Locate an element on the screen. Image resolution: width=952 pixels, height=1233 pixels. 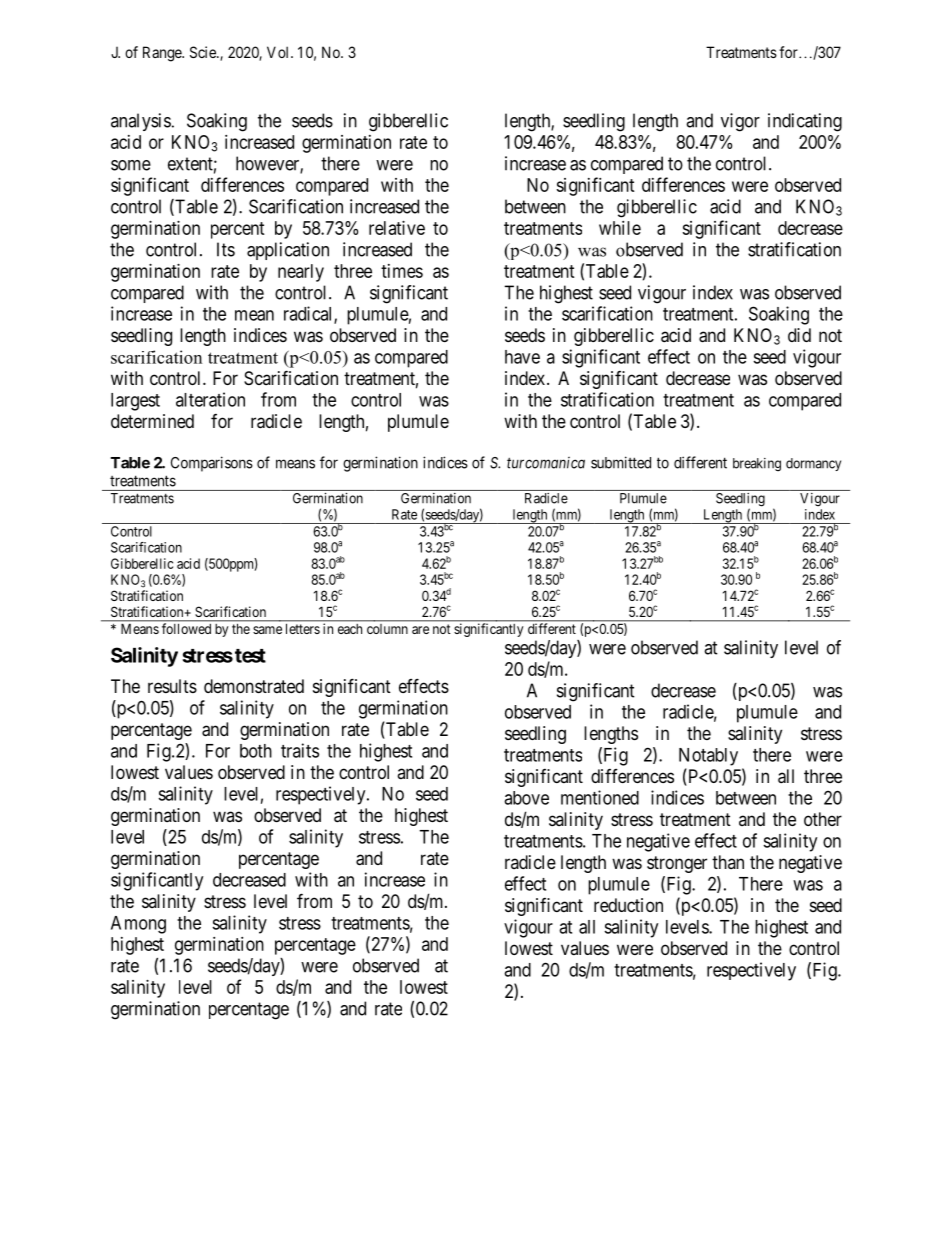
vigor is located at coordinates (740, 122).
